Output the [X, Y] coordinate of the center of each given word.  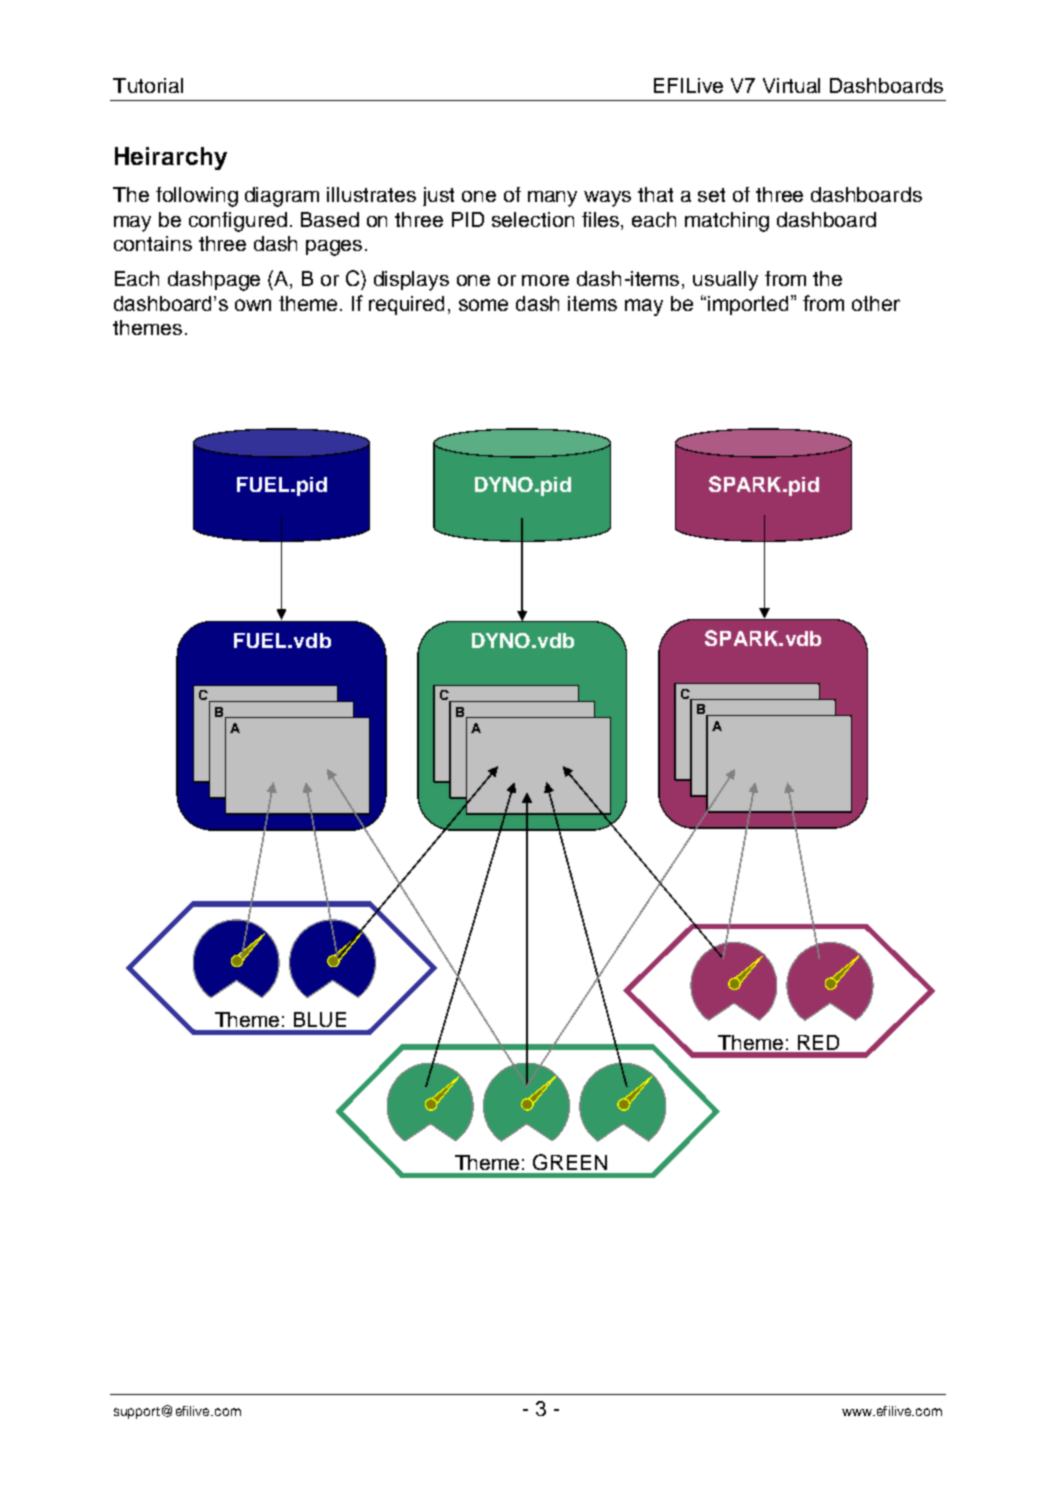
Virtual [791, 85]
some [483, 305]
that [655, 194]
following [197, 197]
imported [748, 305]
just [438, 196]
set [711, 195]
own [253, 305]
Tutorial [148, 85]
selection [533, 219]
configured [238, 222]
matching [727, 222]
